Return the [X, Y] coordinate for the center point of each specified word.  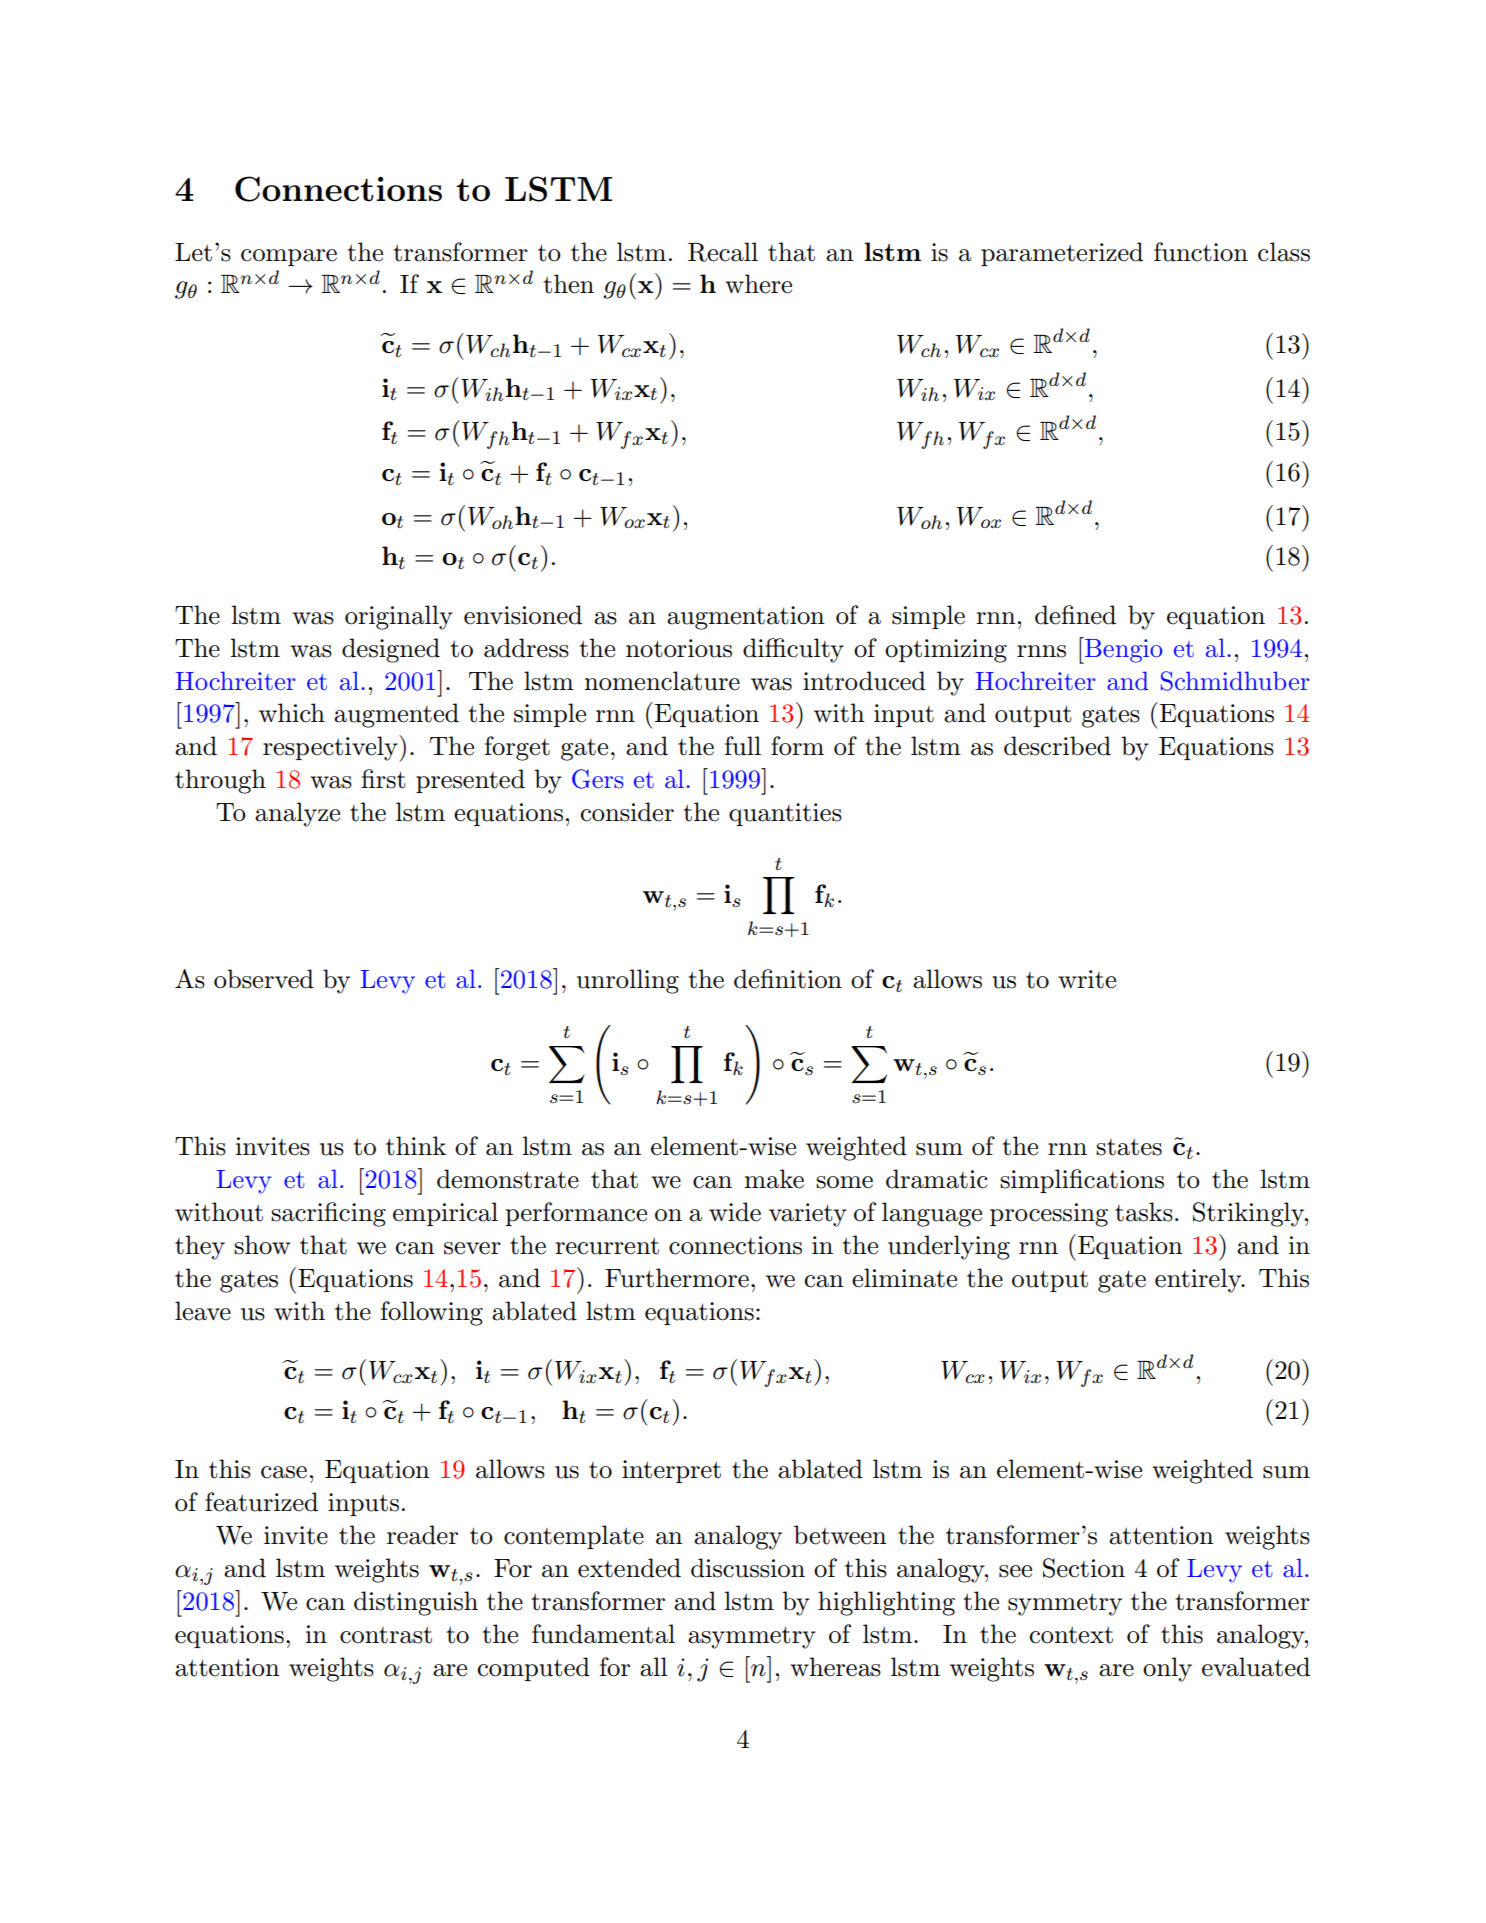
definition [788, 979]
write [1087, 979]
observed [264, 979]
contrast [386, 1635]
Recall [723, 252]
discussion [748, 1568]
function [1201, 252]
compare [289, 257]
